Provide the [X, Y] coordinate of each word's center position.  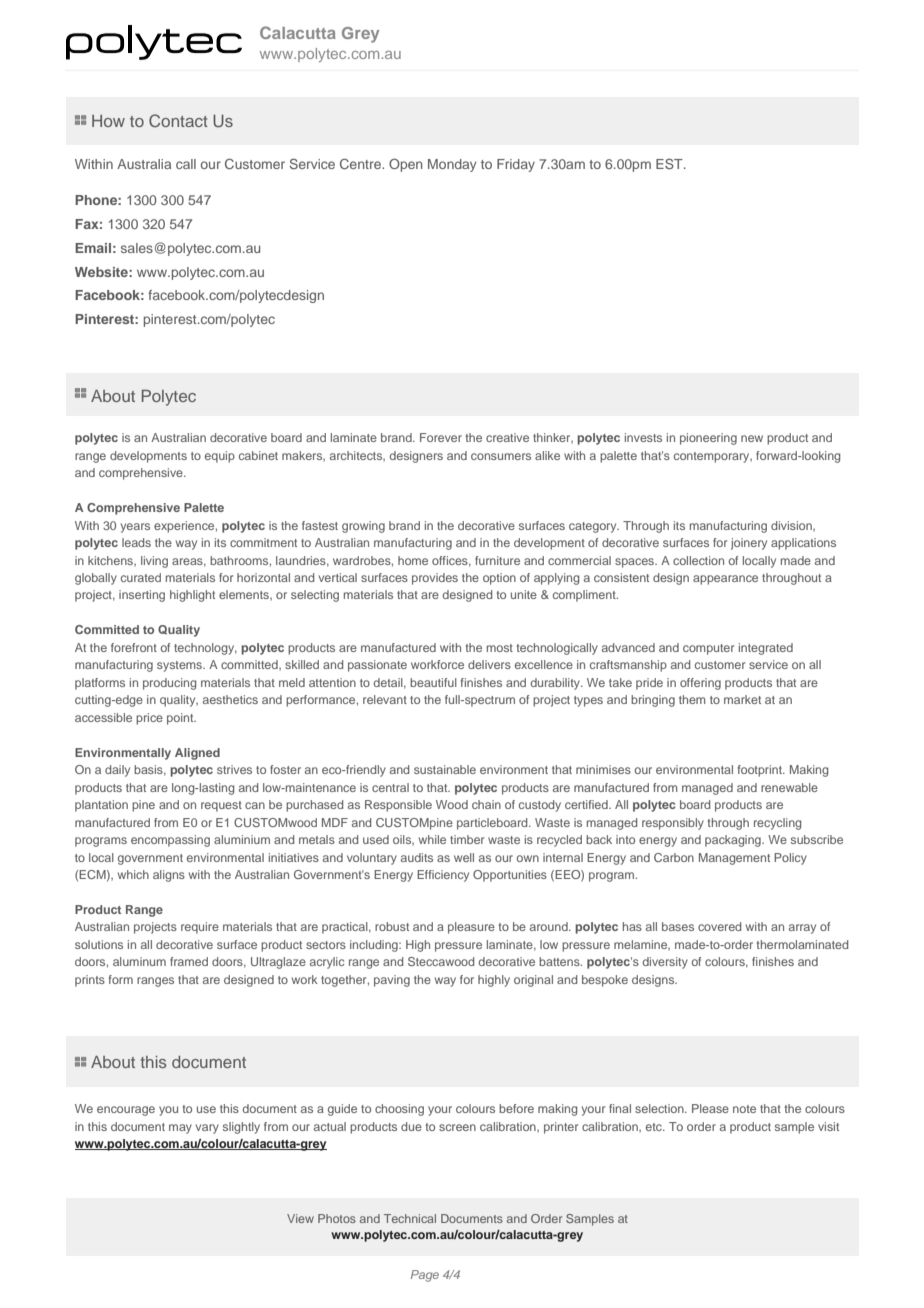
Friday [516, 165]
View [300, 1218]
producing [169, 684]
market [742, 699]
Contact [178, 121]
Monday [452, 165]
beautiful [433, 682]
